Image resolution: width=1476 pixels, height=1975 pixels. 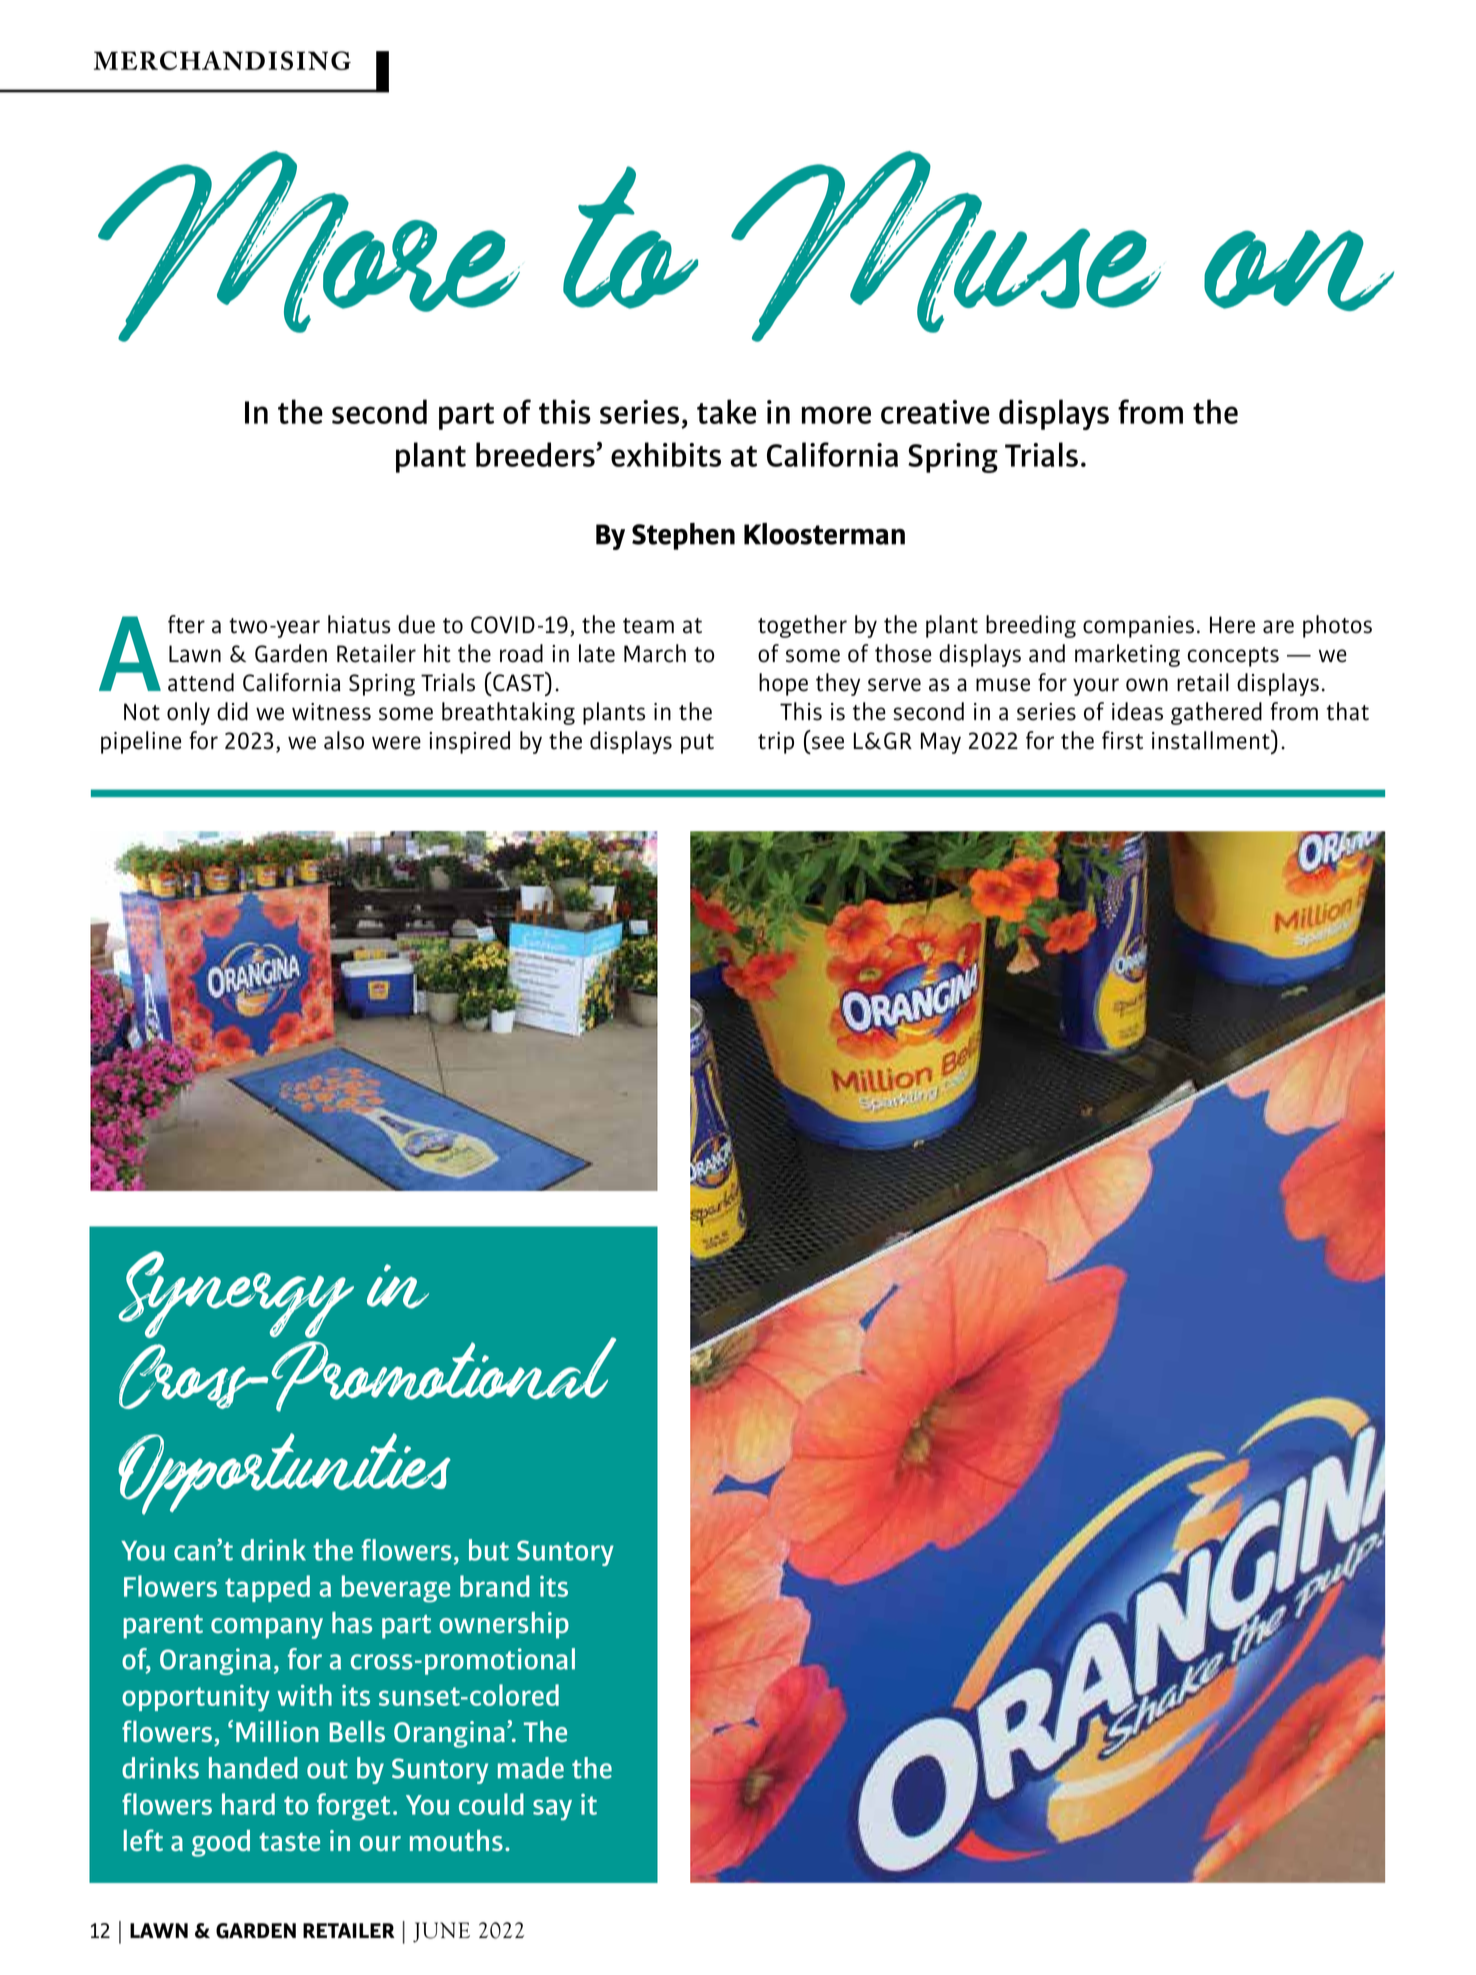 What do you see at coordinates (222, 60) in the image?
I see `MERCHANDISING` at bounding box center [222, 60].
